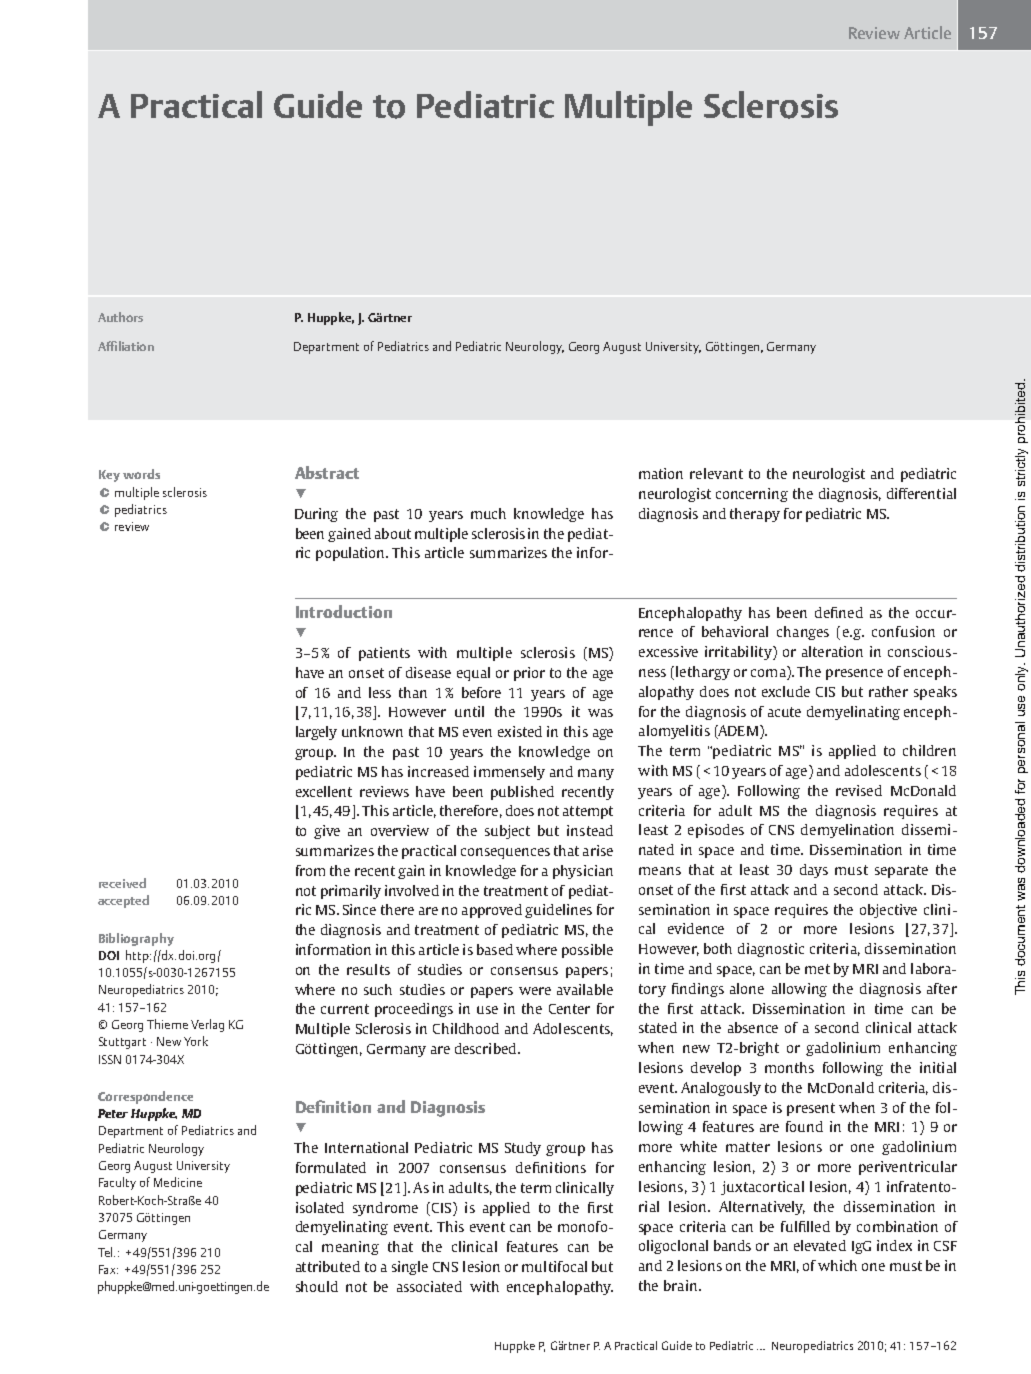 This screenshot has height=1374, width=1031. What do you see at coordinates (837, 1265) in the screenshot?
I see `which` at bounding box center [837, 1265].
